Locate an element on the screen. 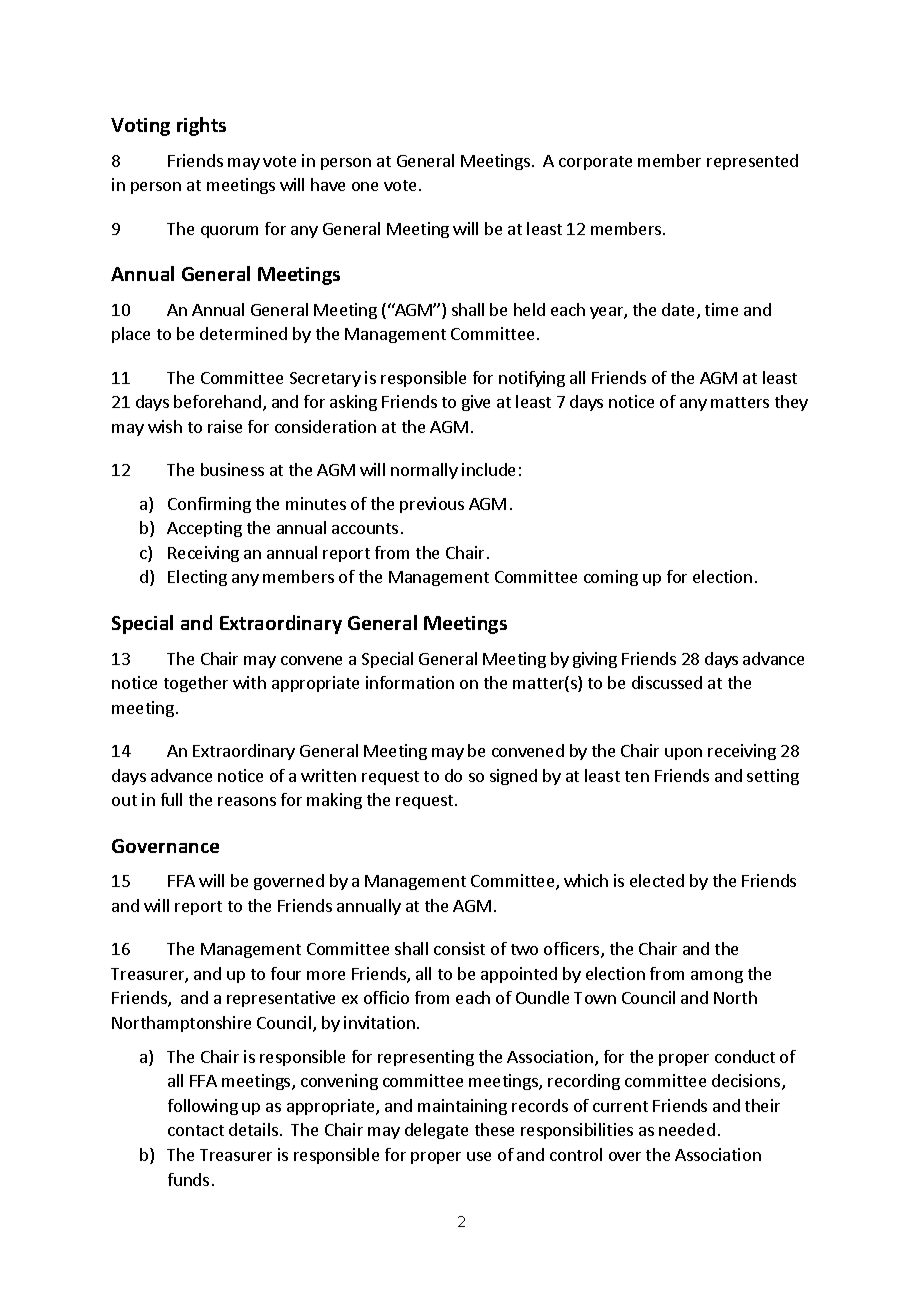 The height and width of the screenshot is (1308, 924). contact is located at coordinates (196, 1130).
